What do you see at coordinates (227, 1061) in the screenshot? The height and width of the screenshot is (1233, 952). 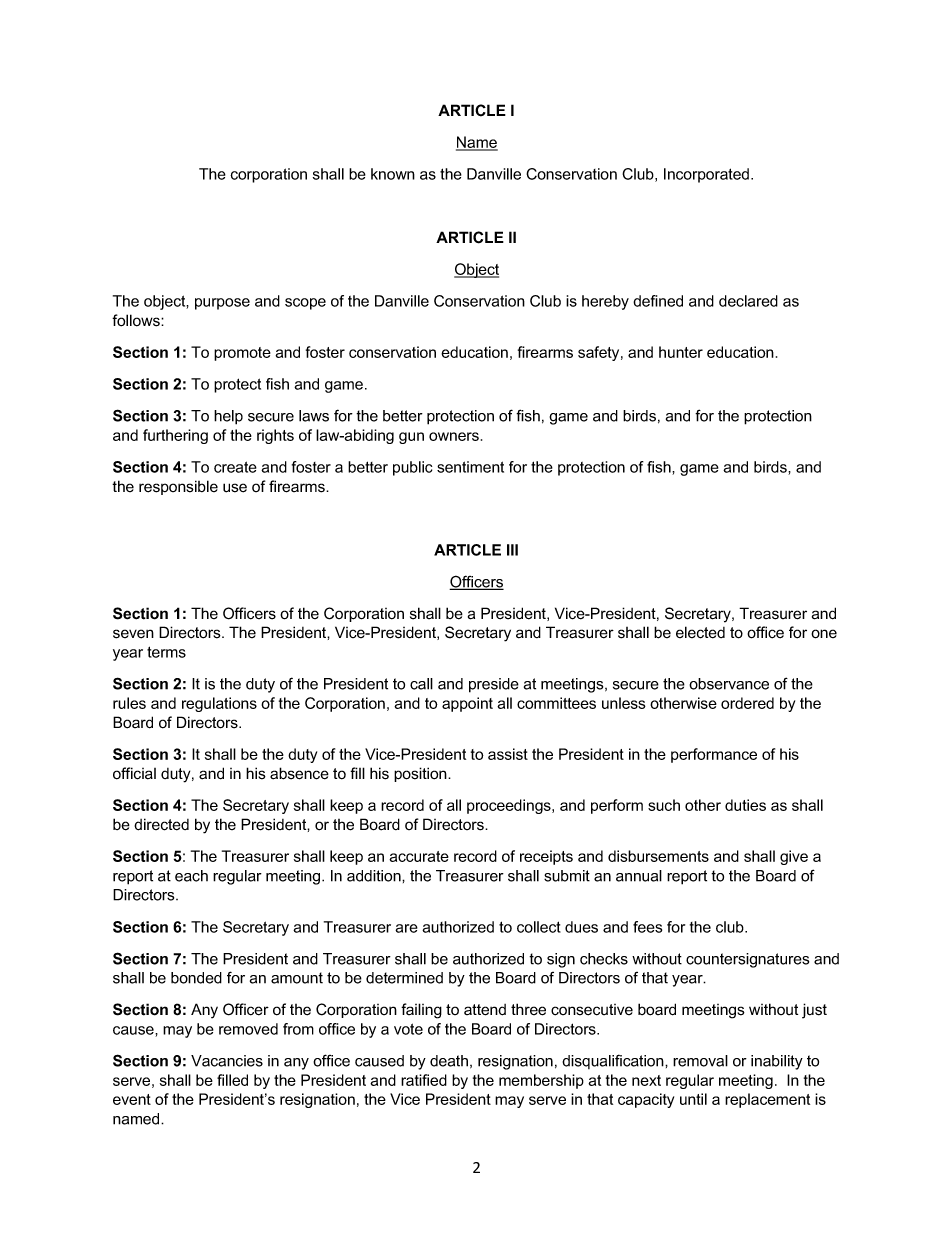 I see `Vacancies` at bounding box center [227, 1061].
